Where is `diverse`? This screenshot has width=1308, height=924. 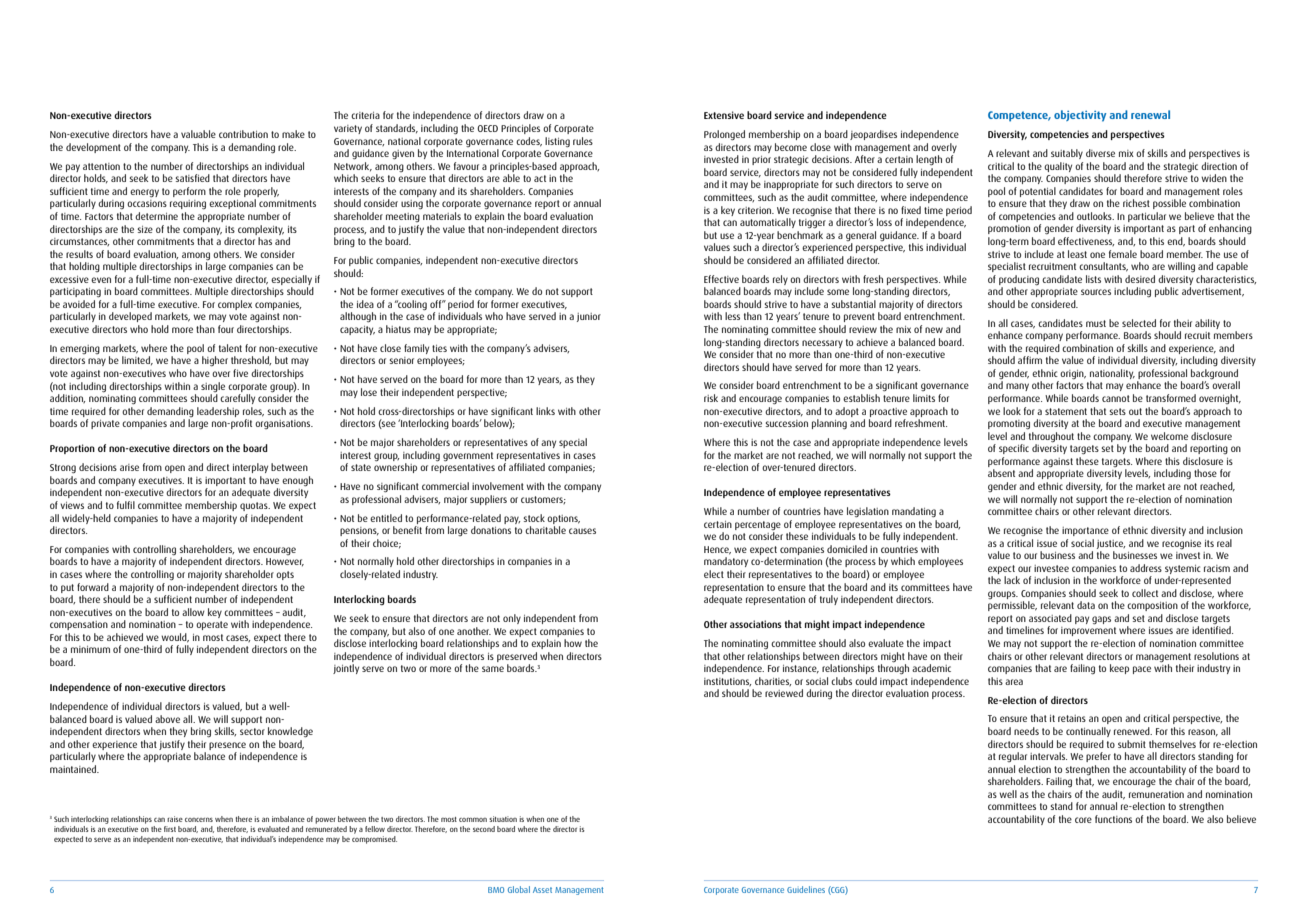 diverse is located at coordinates (1100, 153).
